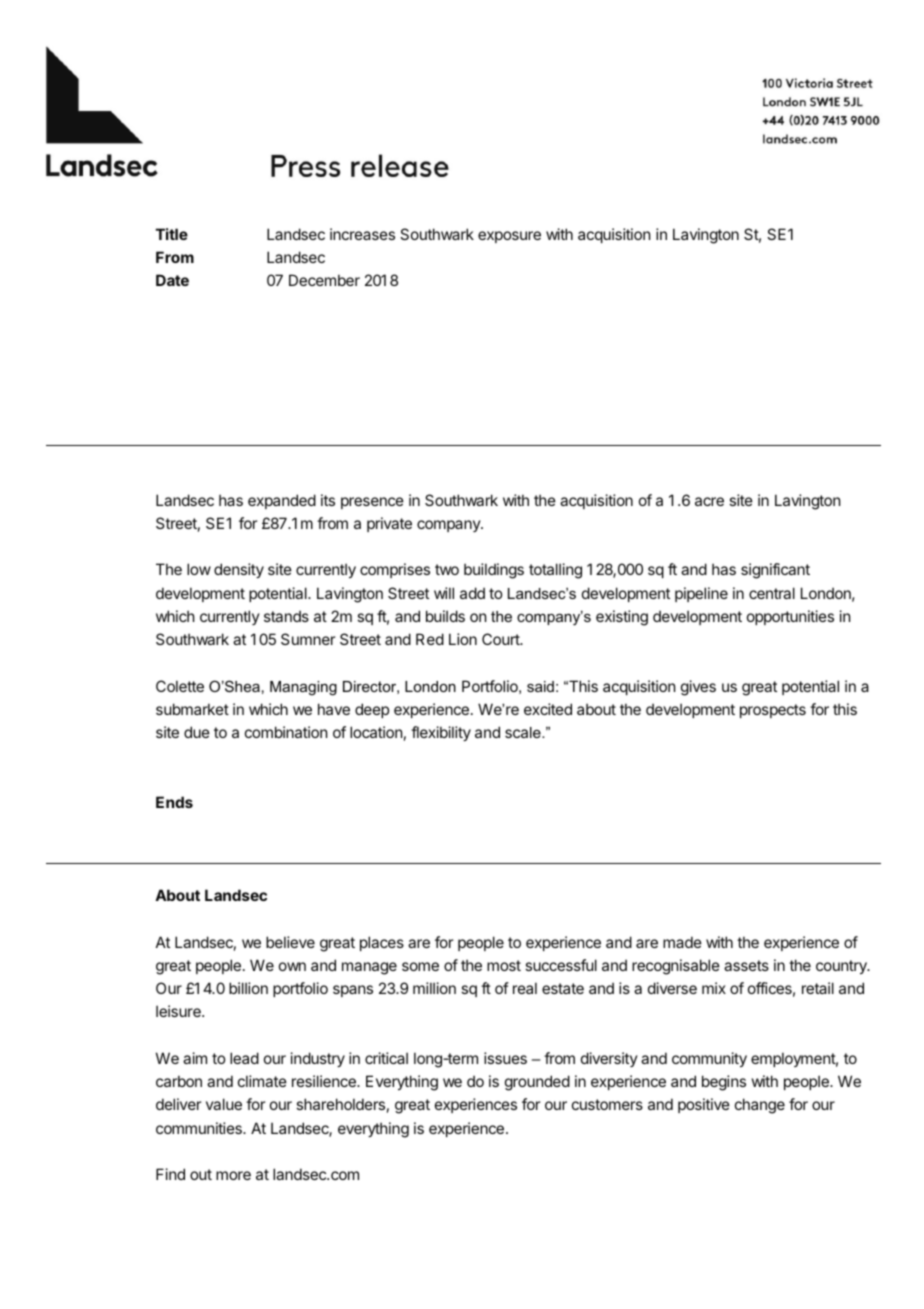  What do you see at coordinates (548, 709) in the document?
I see `excited` at bounding box center [548, 709].
